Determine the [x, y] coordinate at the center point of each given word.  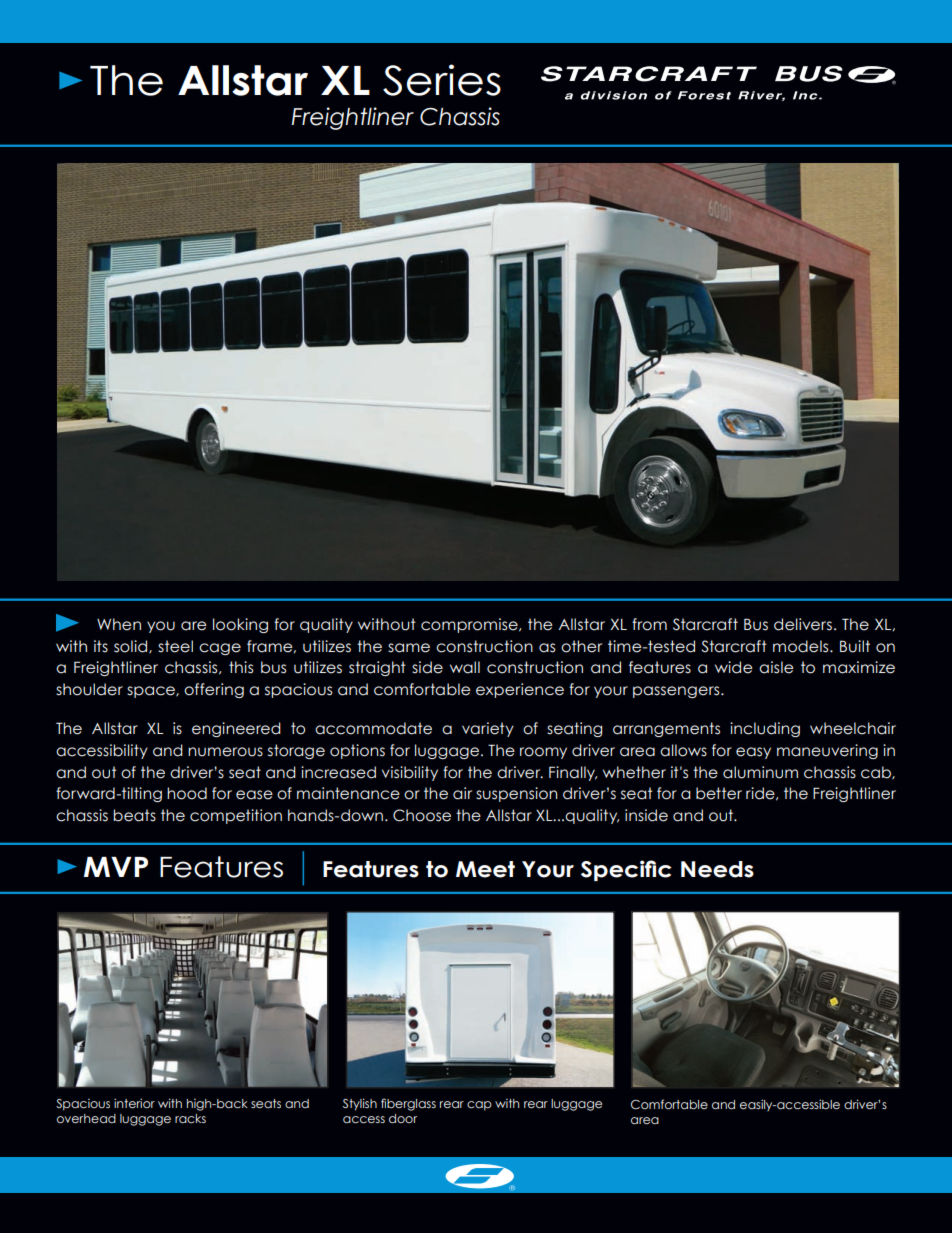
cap [479, 1106]
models [802, 646]
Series [442, 80]
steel [175, 646]
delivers [803, 624]
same [409, 648]
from [649, 624]
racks [190, 1118]
